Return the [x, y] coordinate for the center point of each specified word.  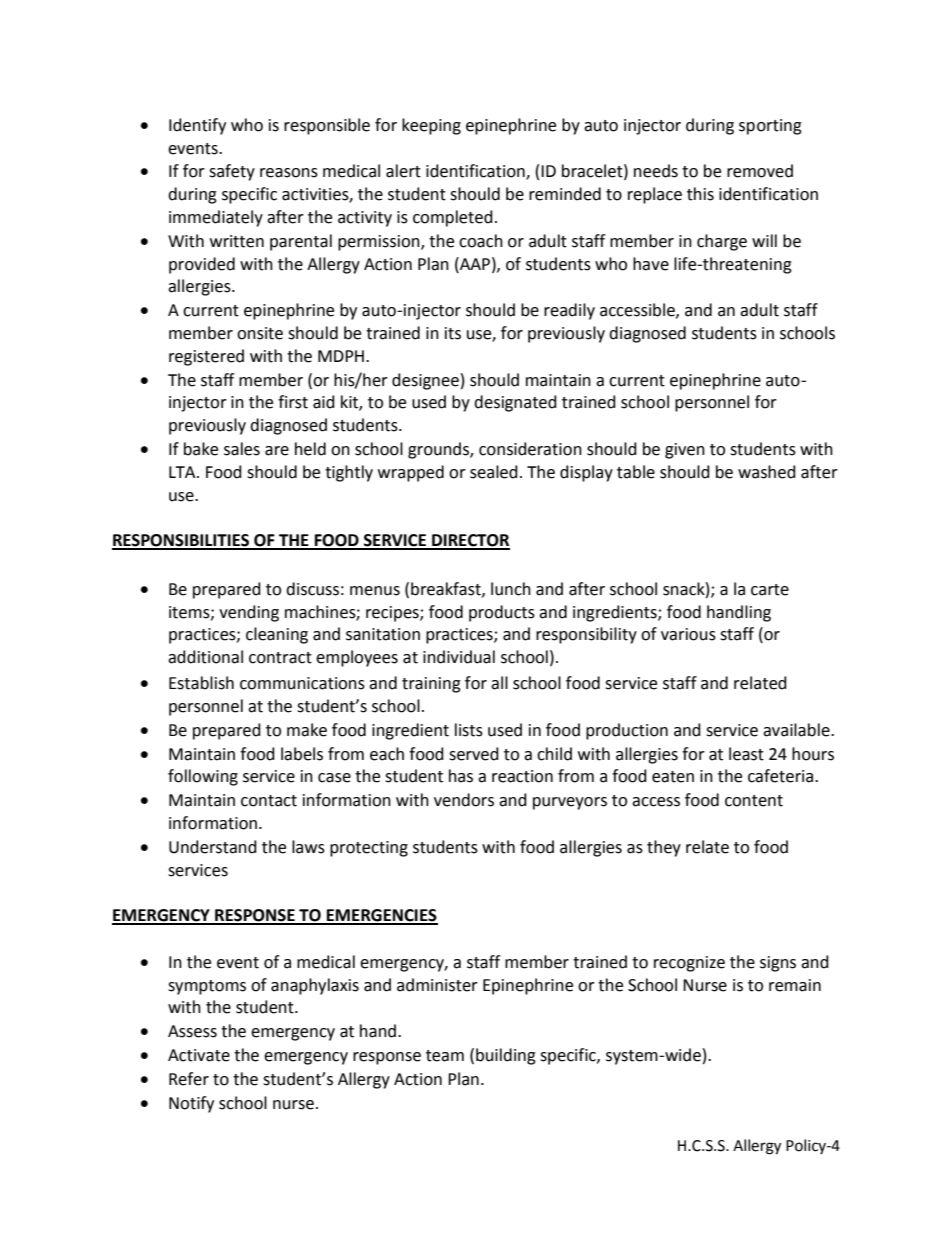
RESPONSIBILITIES [182, 541]
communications [302, 683]
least [746, 754]
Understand [213, 847]
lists [469, 730]
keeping [431, 126]
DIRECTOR [470, 541]
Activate [199, 1055]
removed [760, 171]
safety [232, 172]
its [453, 333]
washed [767, 472]
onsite [260, 333]
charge [722, 242]
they [664, 848]
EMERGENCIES [381, 916]
